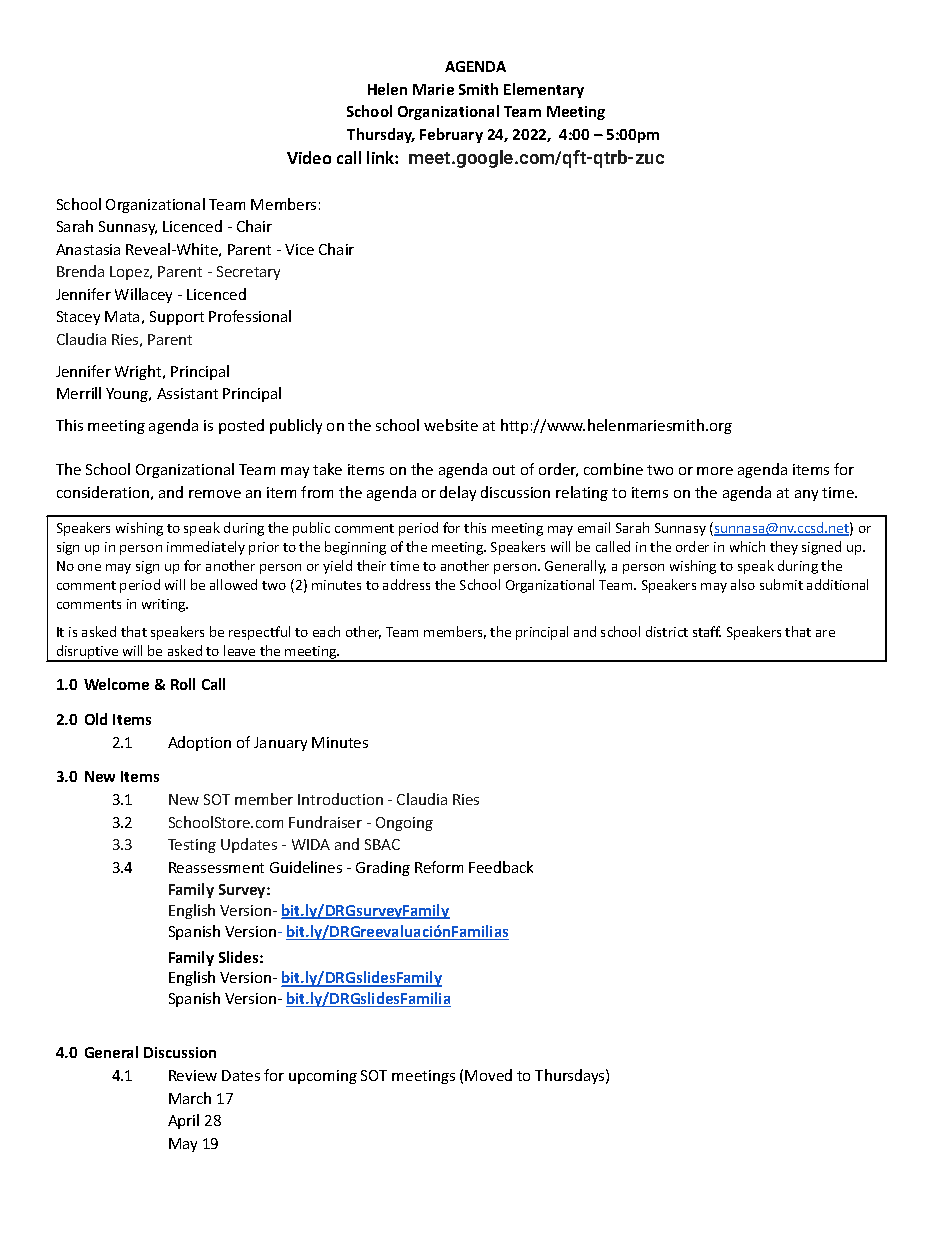 The width and height of the screenshot is (952, 1233). Describe the element at coordinates (488, 1075) in the screenshot. I see `Moved` at that location.
